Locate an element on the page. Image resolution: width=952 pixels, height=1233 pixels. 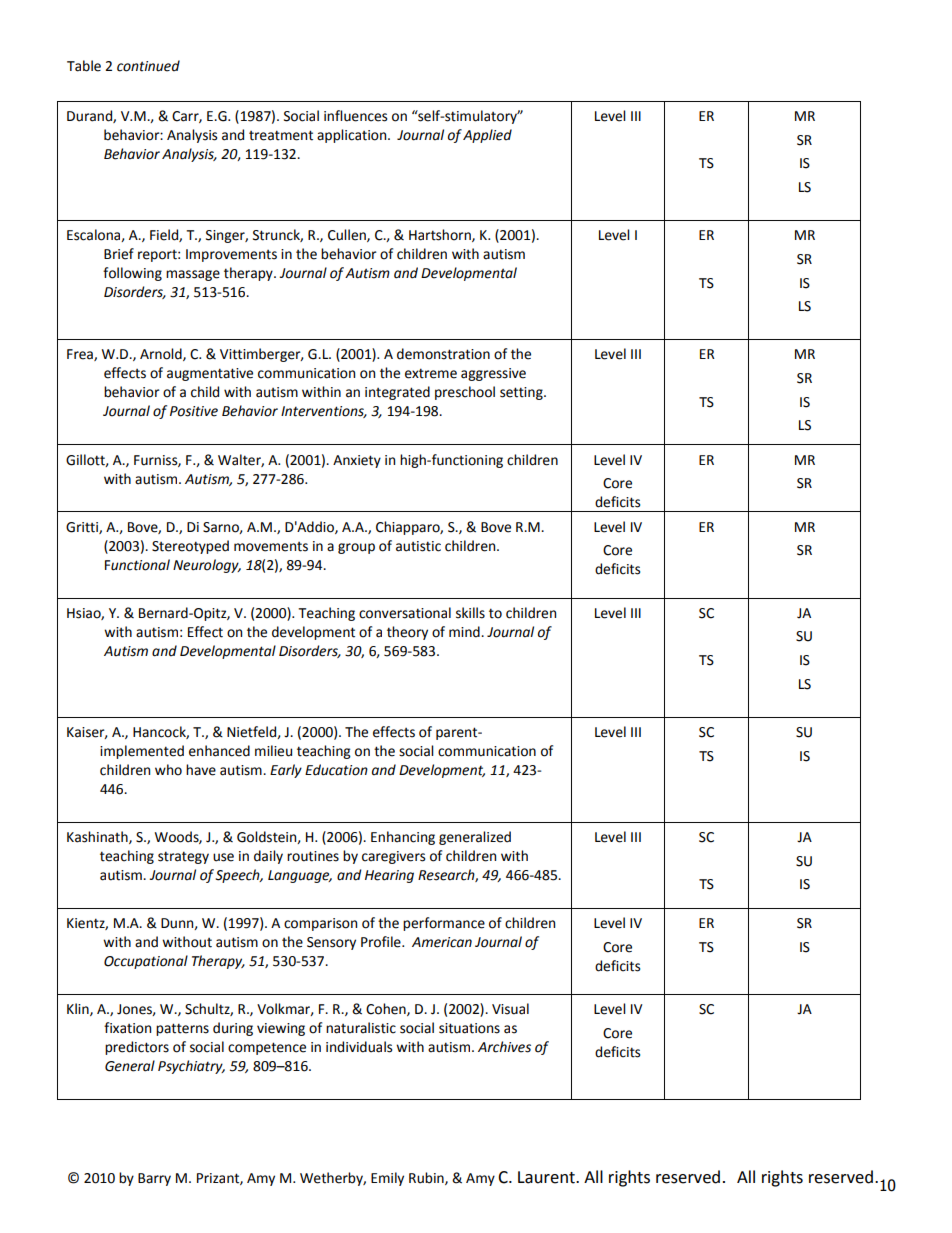
implemented is located at coordinates (142, 752).
